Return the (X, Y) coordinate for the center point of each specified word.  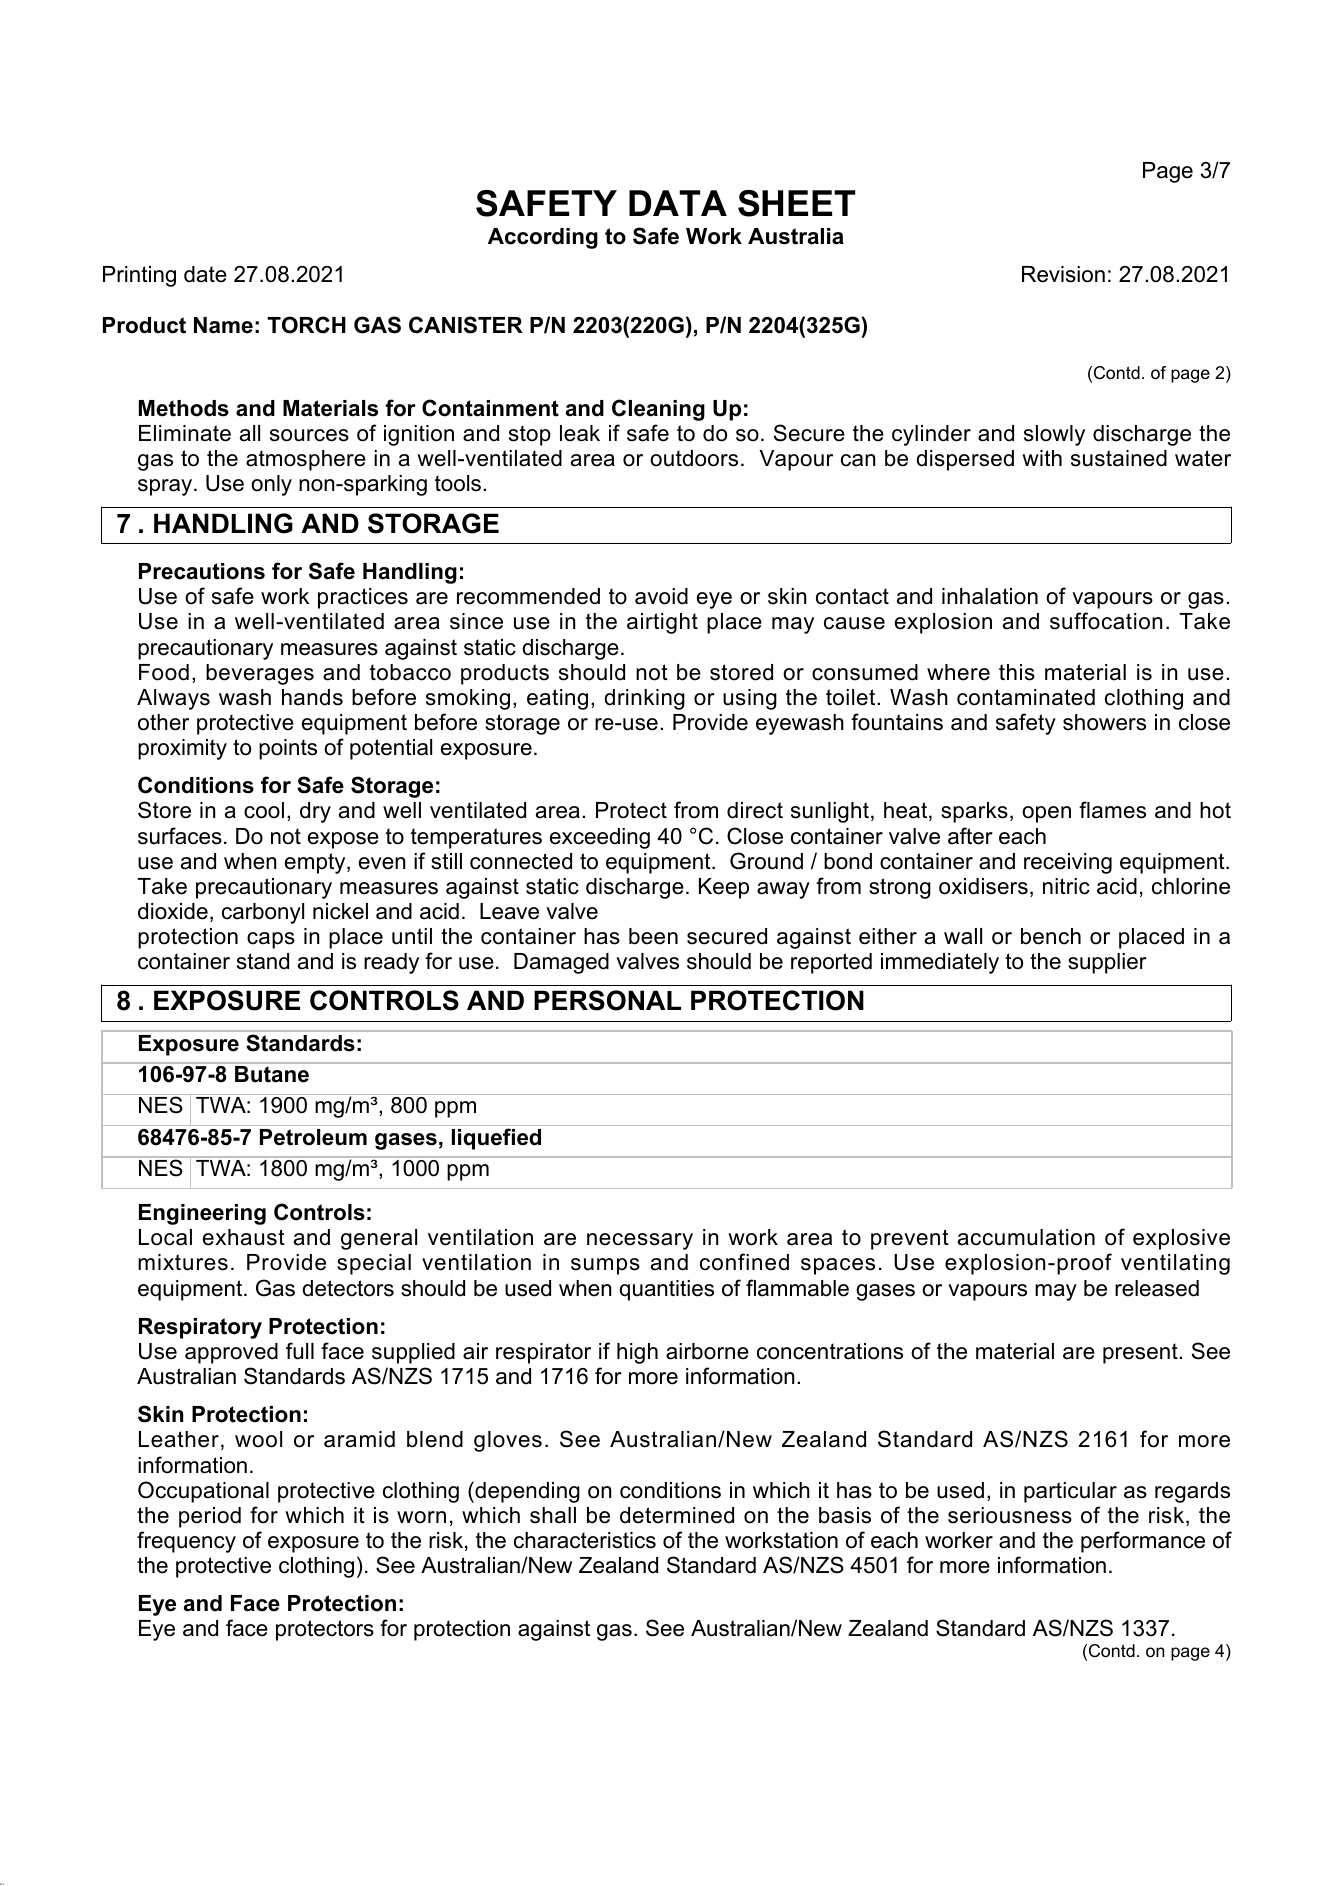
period (210, 1517)
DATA (678, 203)
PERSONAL (607, 1000)
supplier (1107, 963)
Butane (272, 1074)
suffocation (1106, 621)
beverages (260, 674)
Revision (1063, 274)
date (205, 274)
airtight (662, 623)
